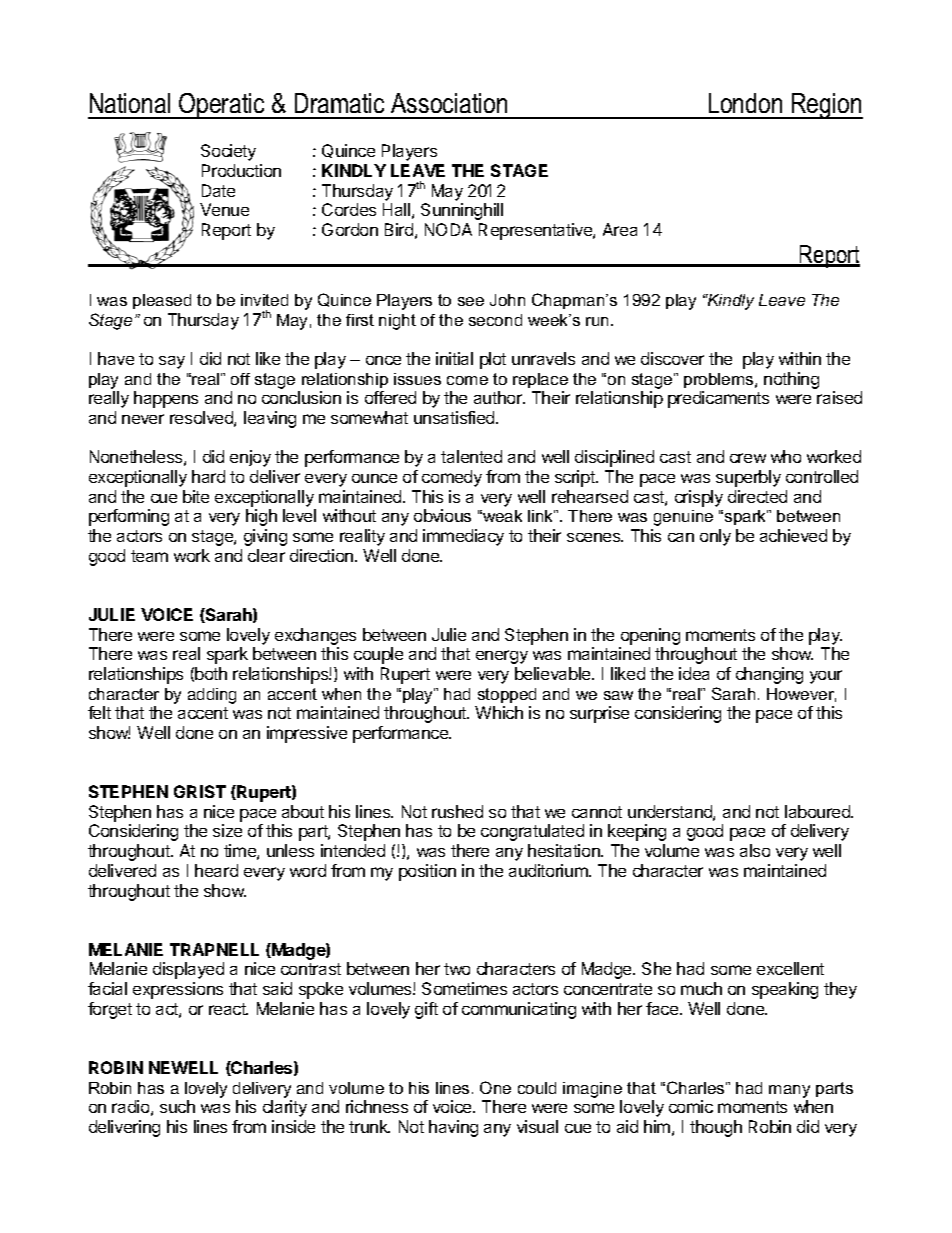 This screenshot has width=952, height=1233. What do you see at coordinates (453, 1128) in the screenshot?
I see `having` at bounding box center [453, 1128].
